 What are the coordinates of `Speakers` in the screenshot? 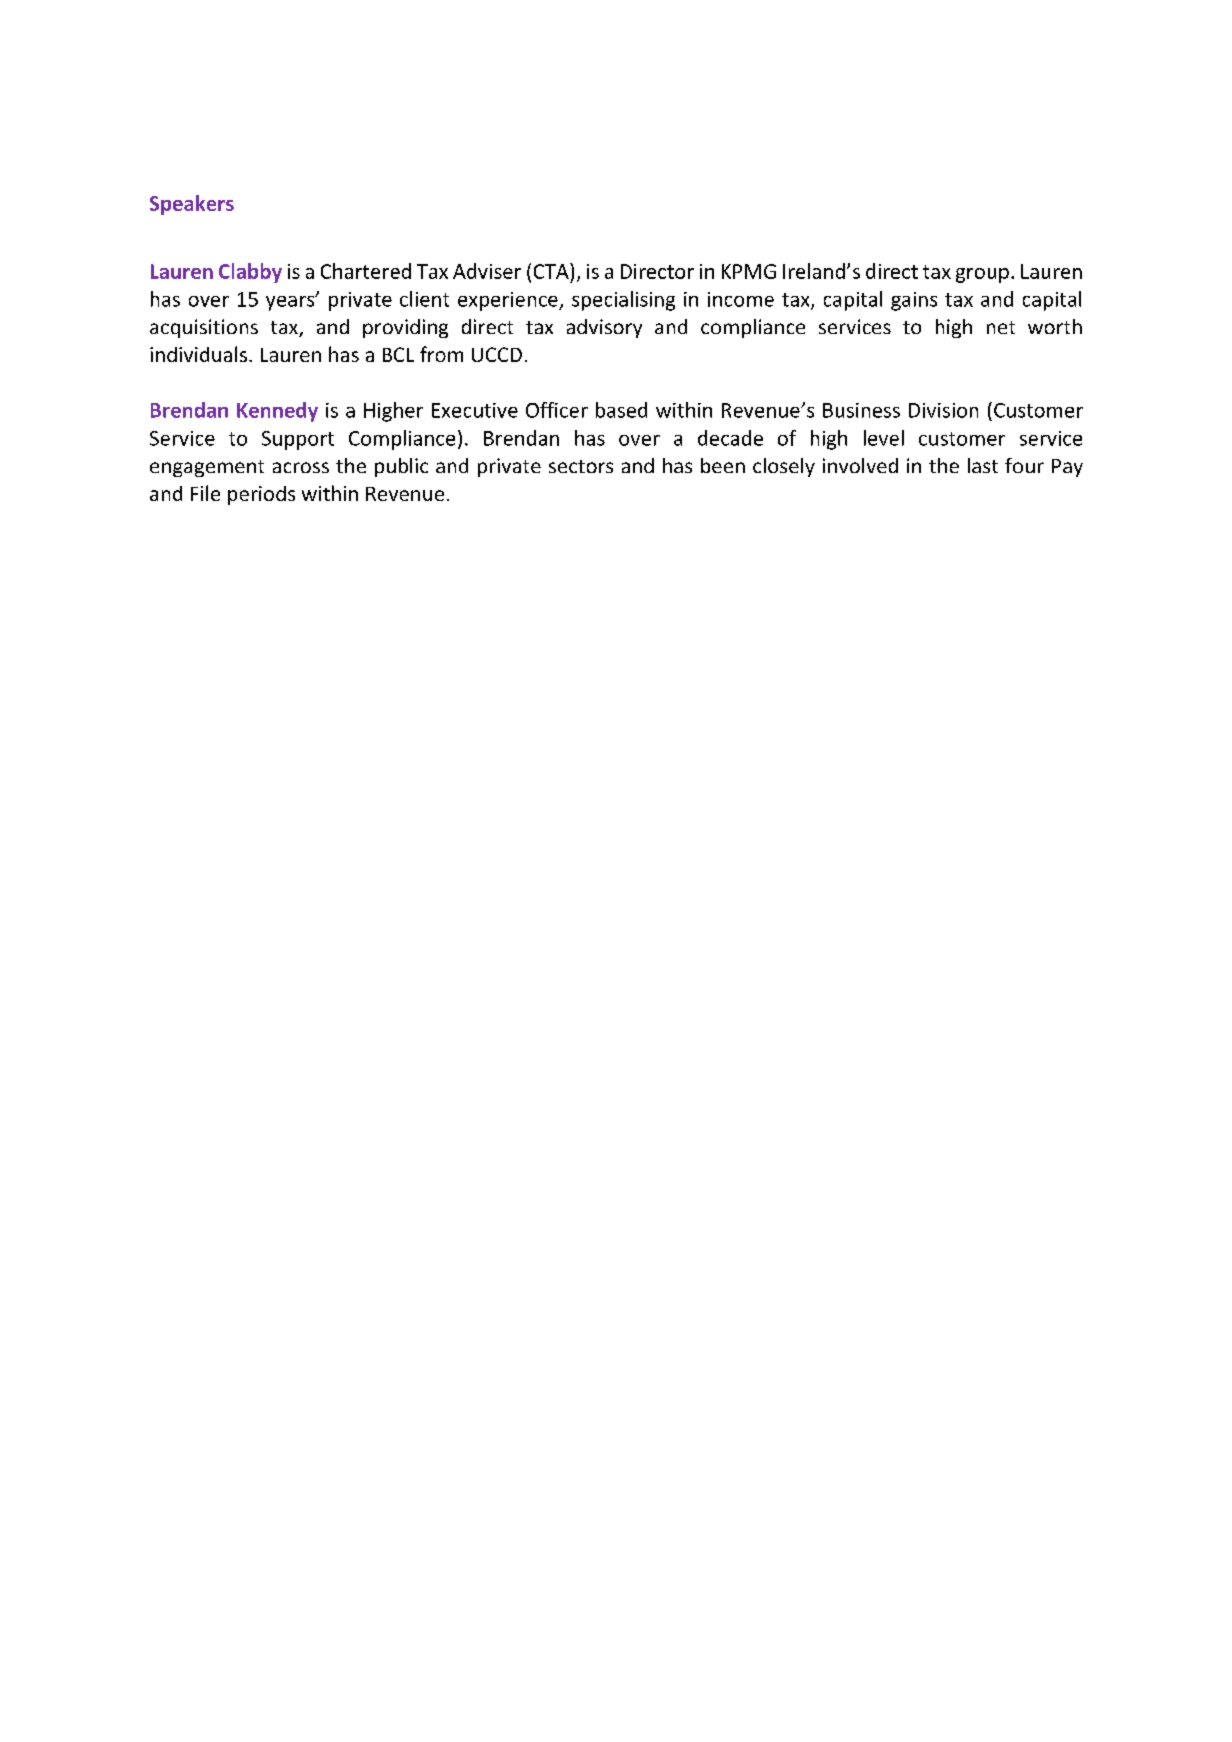 It's located at (192, 205).
